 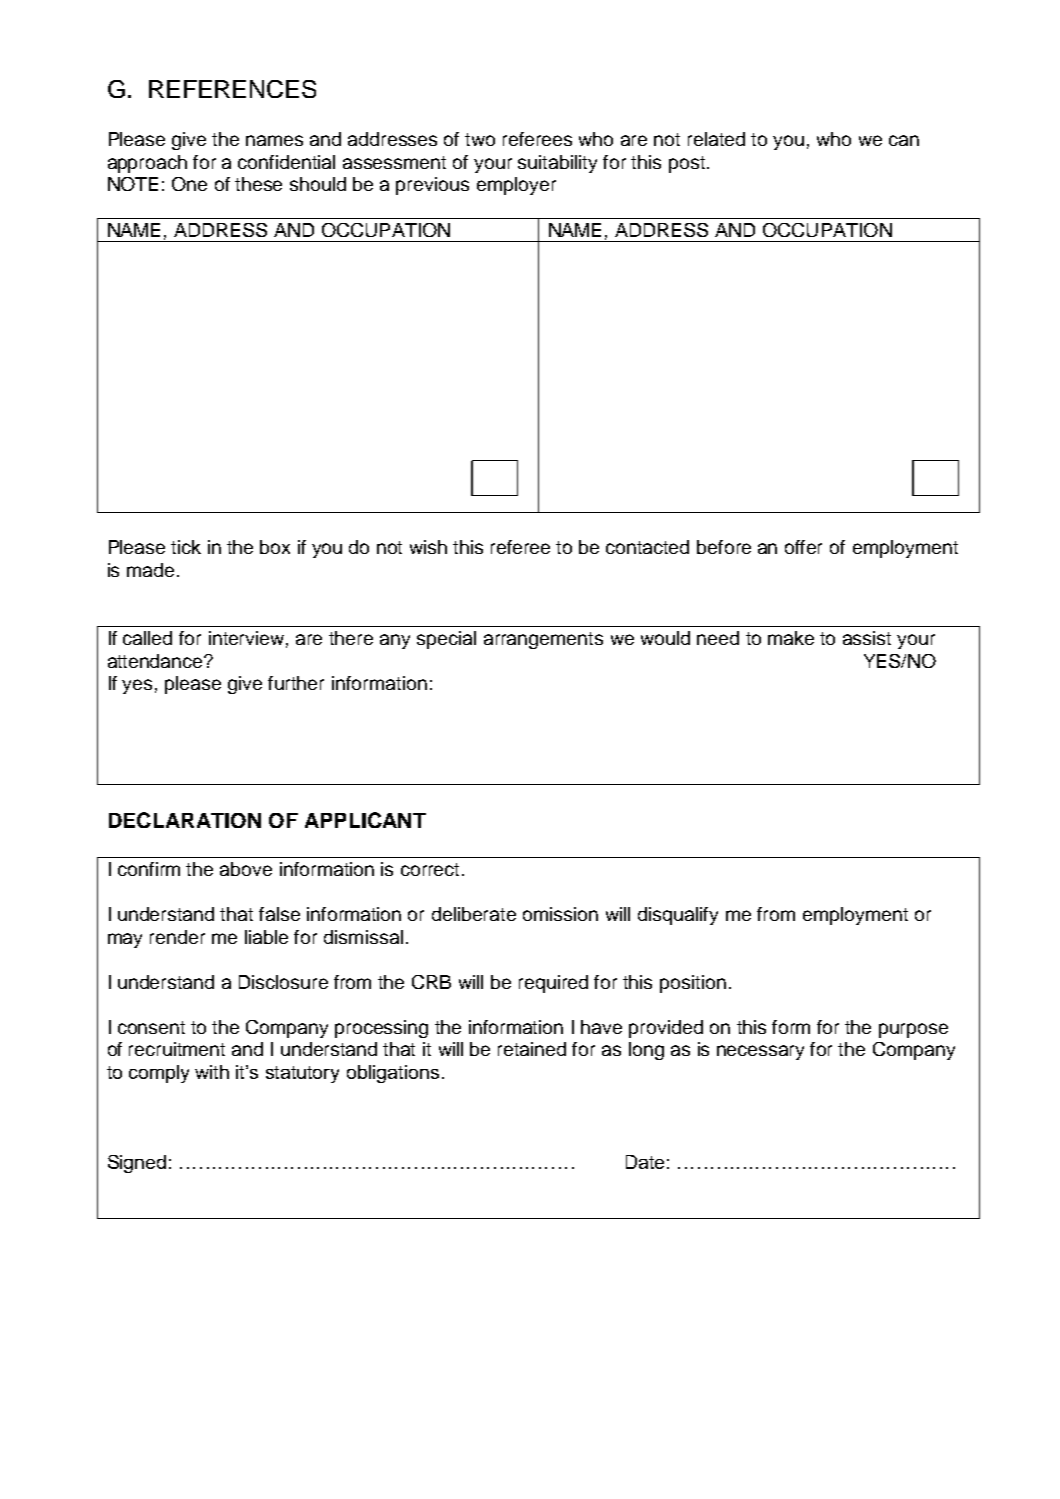 What do you see at coordinates (147, 638) in the screenshot?
I see `called` at bounding box center [147, 638].
